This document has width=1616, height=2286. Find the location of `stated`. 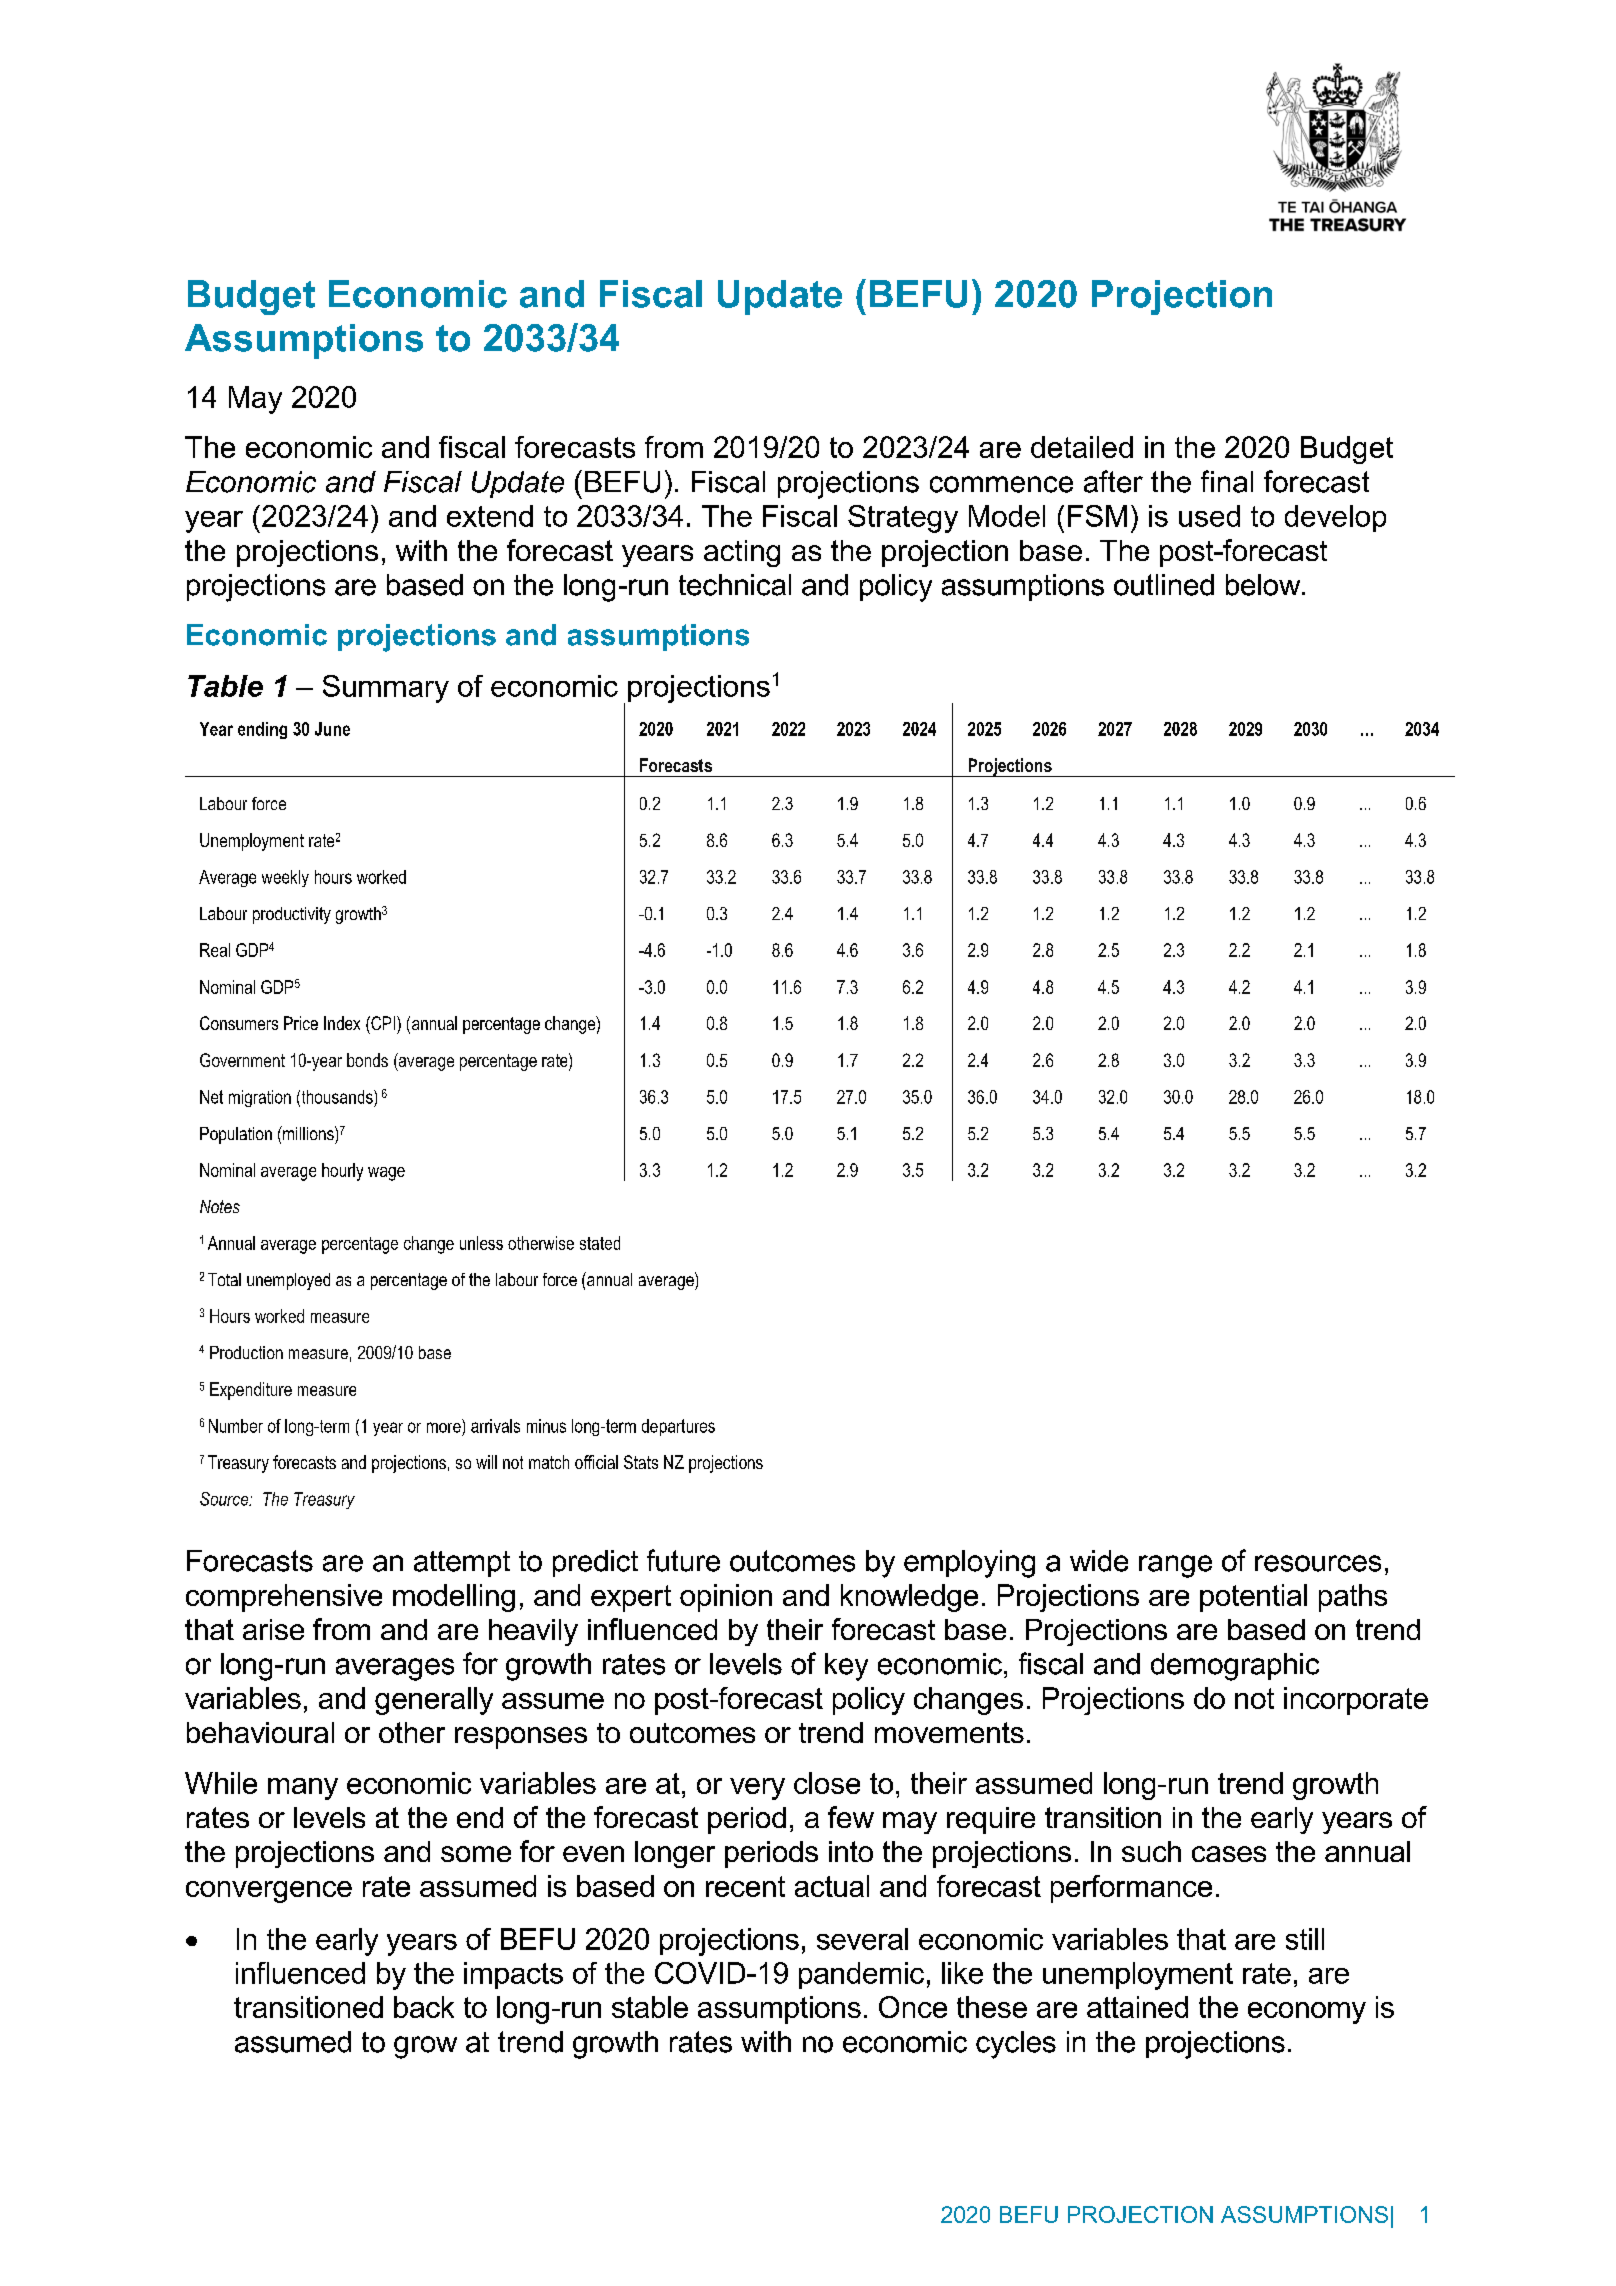

stated is located at coordinates (600, 1243).
